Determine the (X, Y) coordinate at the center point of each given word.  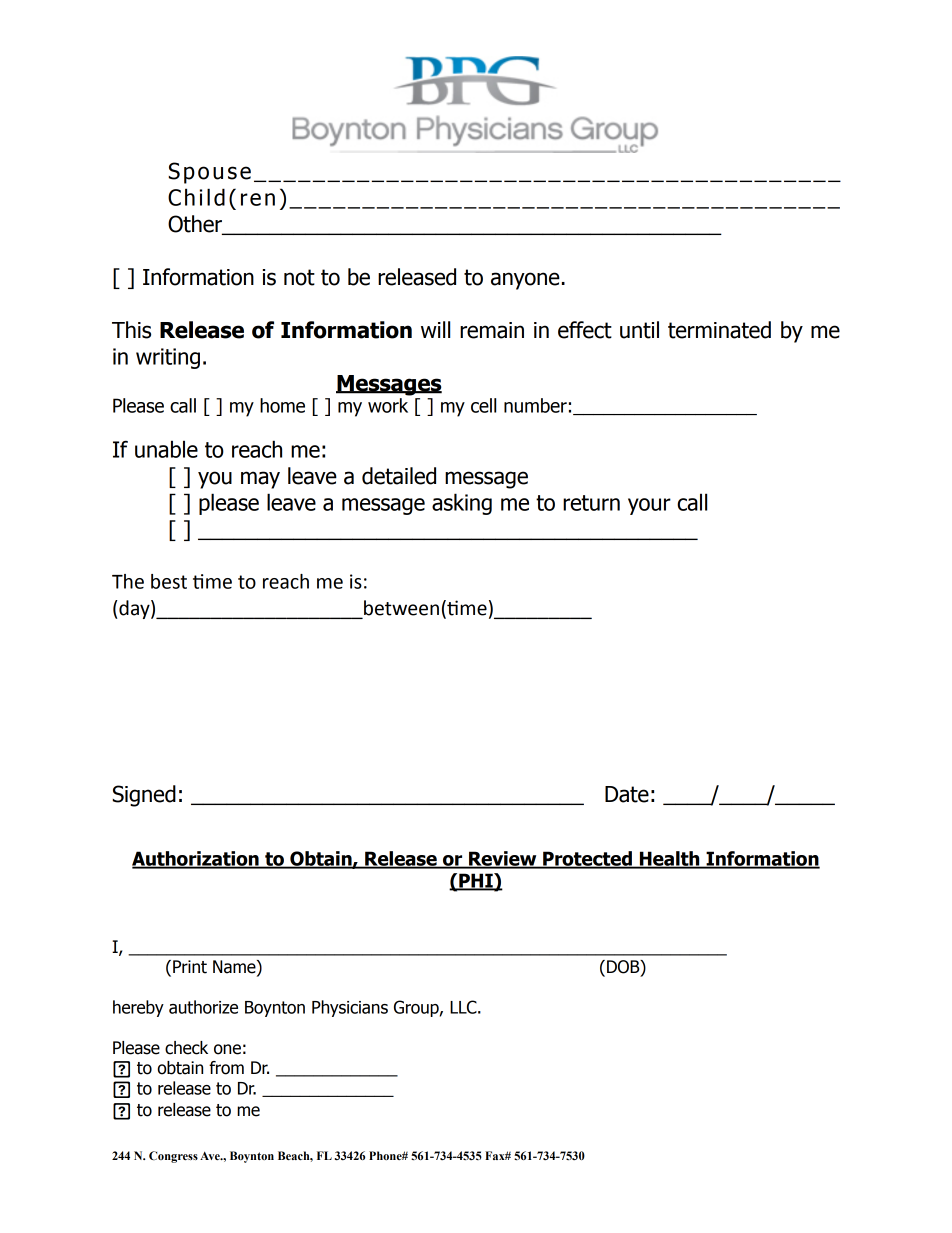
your (649, 506)
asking (462, 504)
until (639, 330)
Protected (587, 859)
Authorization (196, 859)
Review (503, 859)
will (435, 329)
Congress (173, 1157)
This (131, 330)
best (169, 581)
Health (669, 859)
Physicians (350, 1008)
